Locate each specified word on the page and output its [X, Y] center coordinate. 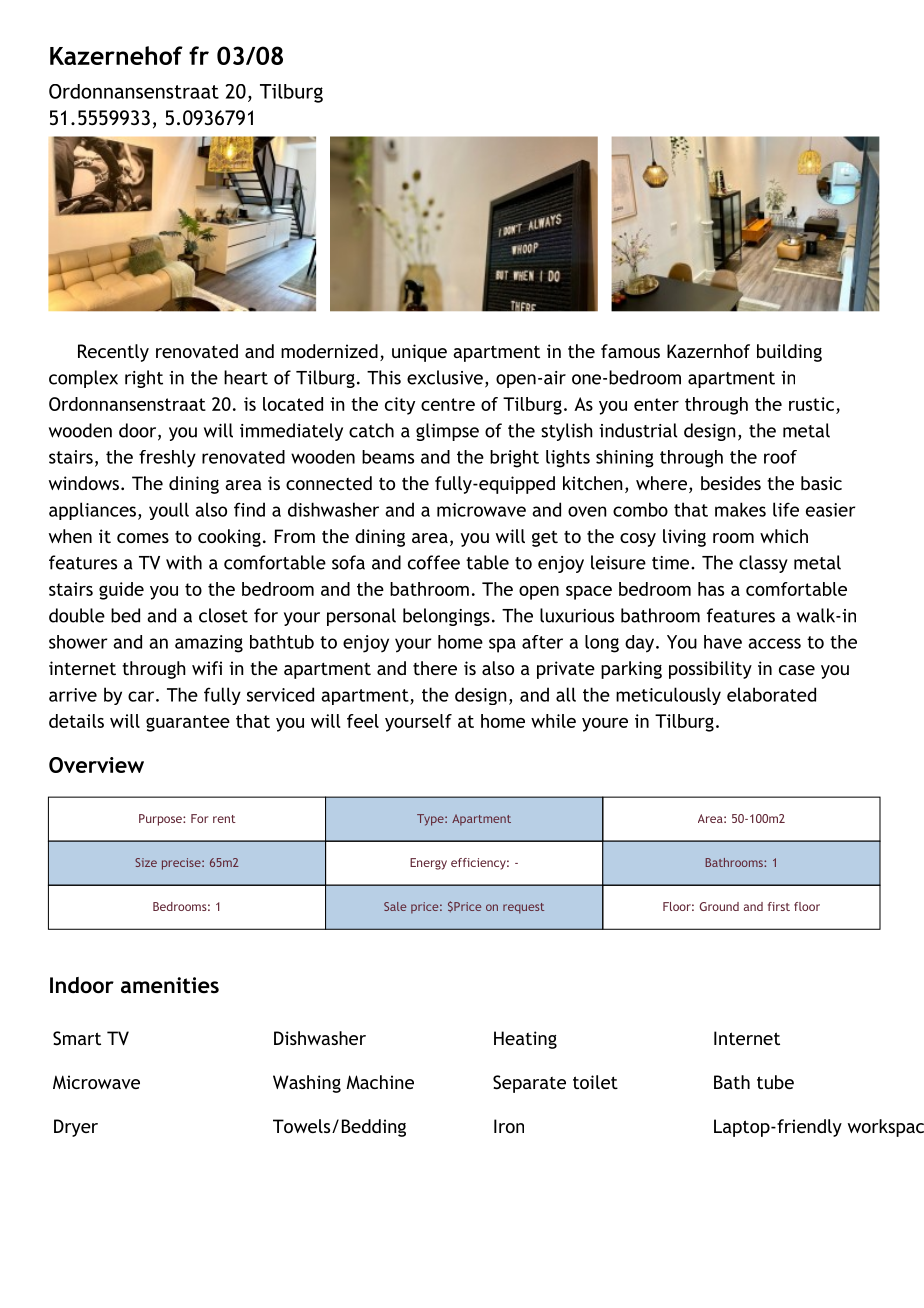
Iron [509, 1126]
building [789, 353]
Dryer [76, 1128]
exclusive [445, 377]
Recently [113, 353]
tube [775, 1082]
